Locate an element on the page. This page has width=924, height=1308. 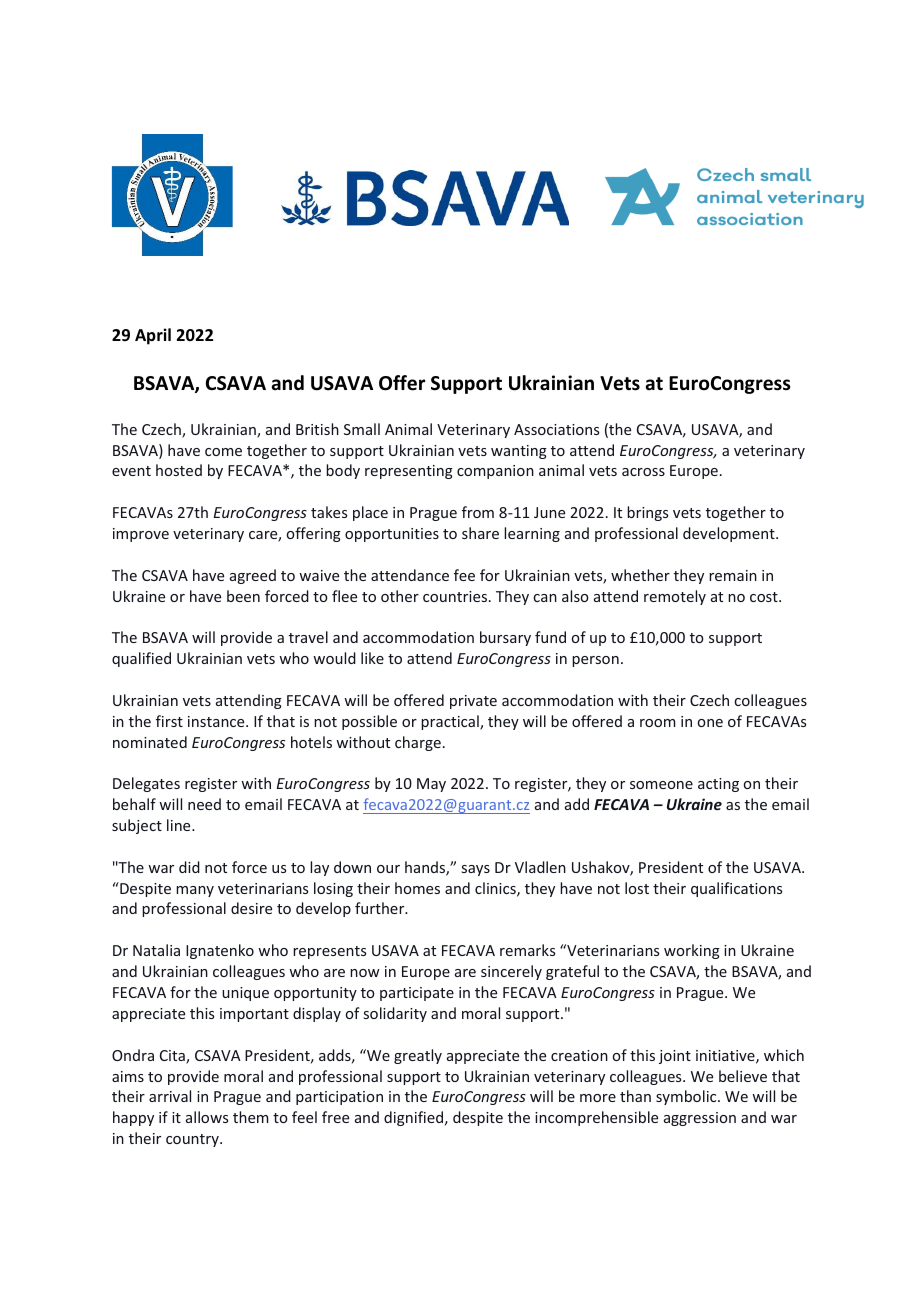
greatly is located at coordinates (418, 1056).
